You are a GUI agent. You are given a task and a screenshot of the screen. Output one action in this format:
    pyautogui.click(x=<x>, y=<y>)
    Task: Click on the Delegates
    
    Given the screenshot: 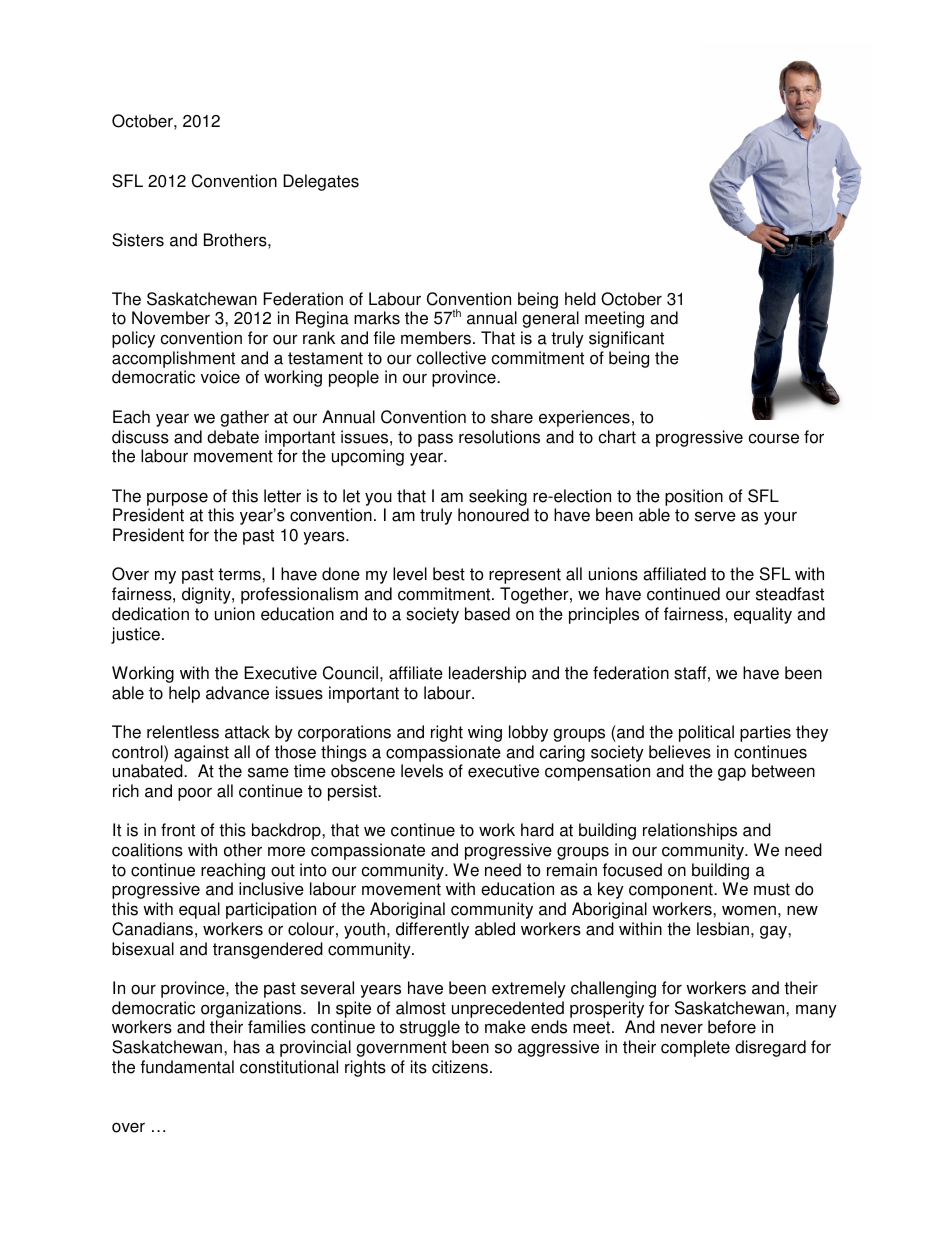 What is the action you would take?
    pyautogui.click(x=321, y=182)
